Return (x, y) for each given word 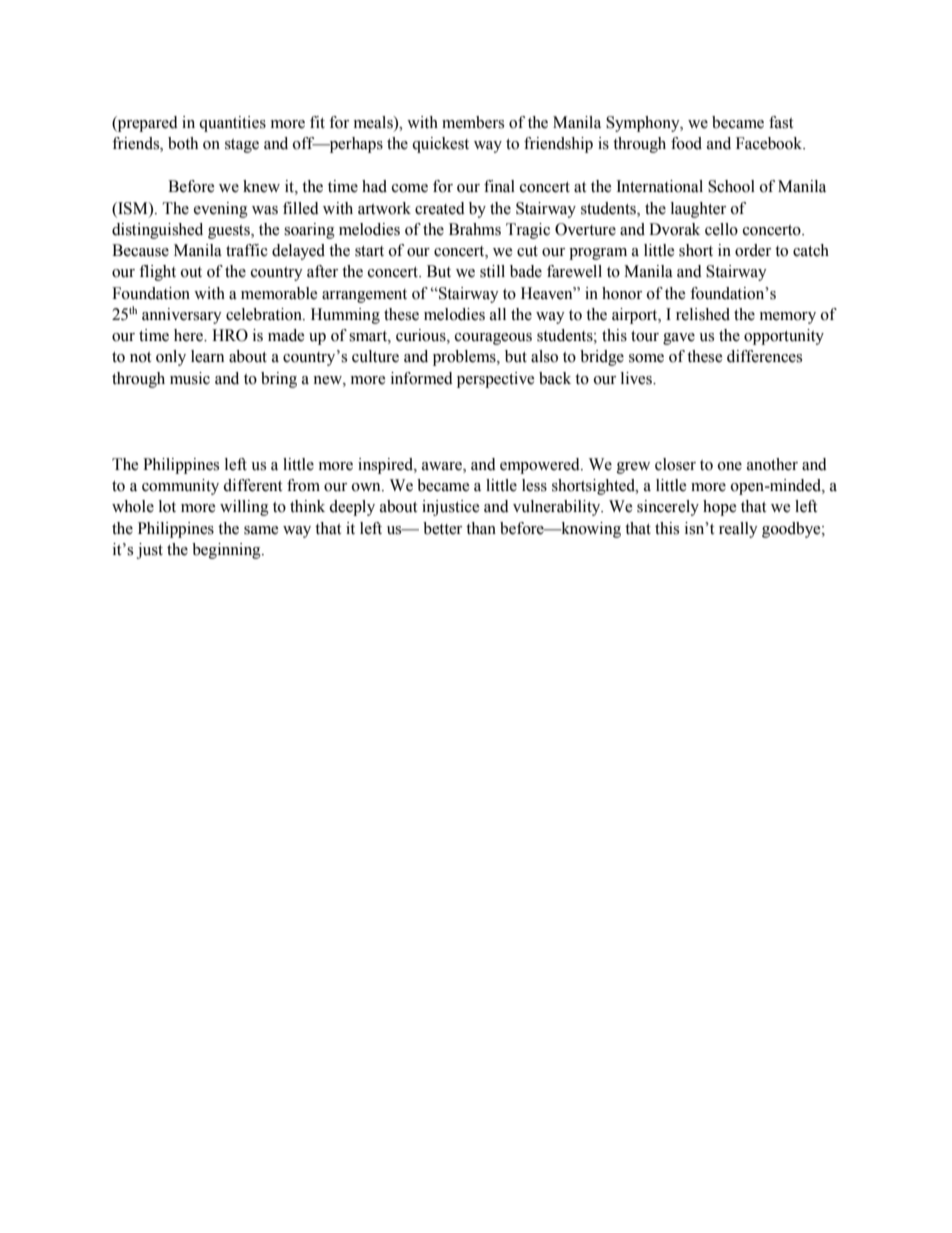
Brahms (475, 229)
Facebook (770, 143)
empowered (541, 466)
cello (721, 229)
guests (230, 232)
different (252, 485)
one (730, 466)
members (473, 122)
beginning (227, 551)
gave (679, 339)
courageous (493, 339)
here (189, 335)
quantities (232, 124)
